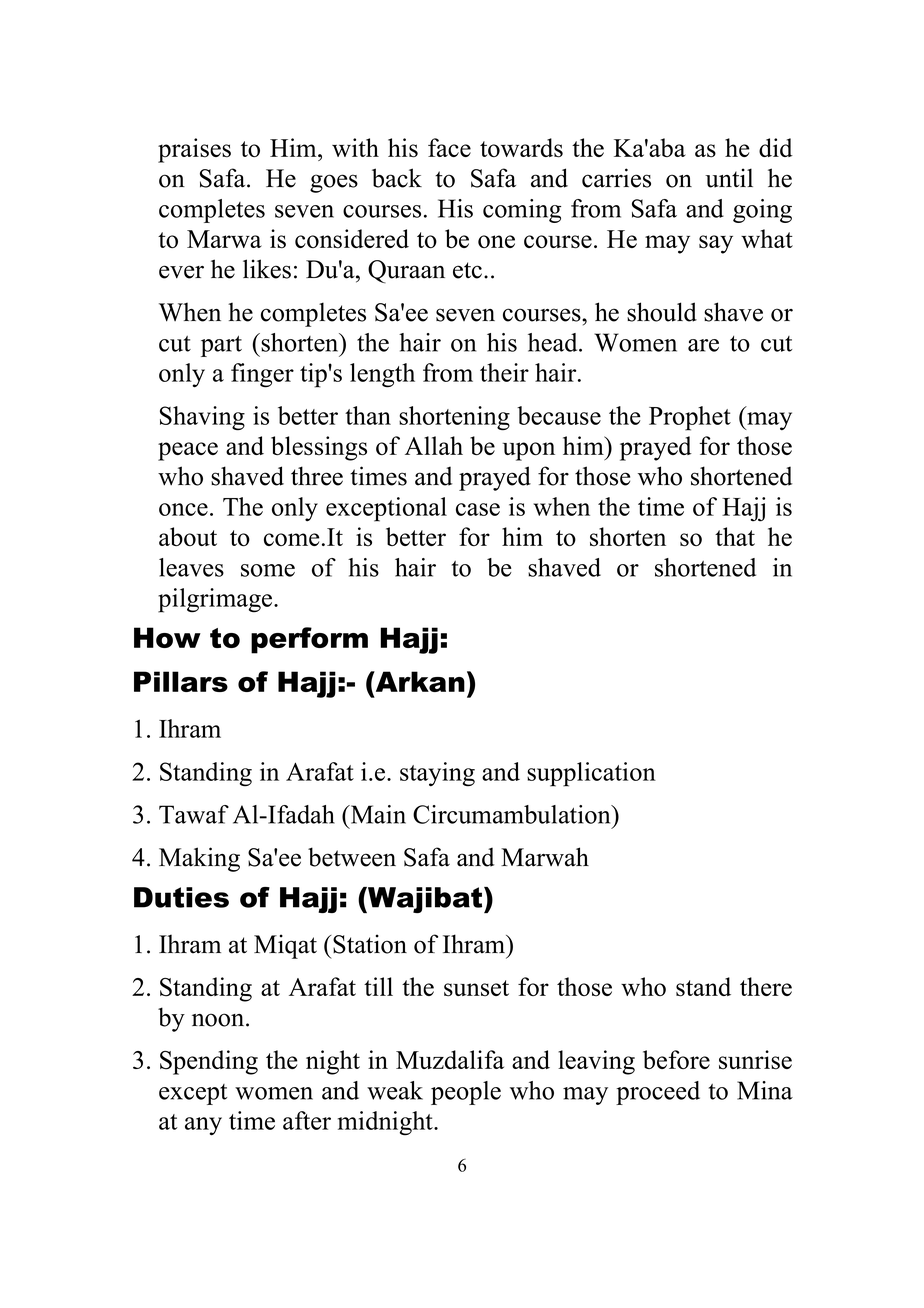  What do you see at coordinates (729, 178) in the page?
I see `until` at bounding box center [729, 178].
